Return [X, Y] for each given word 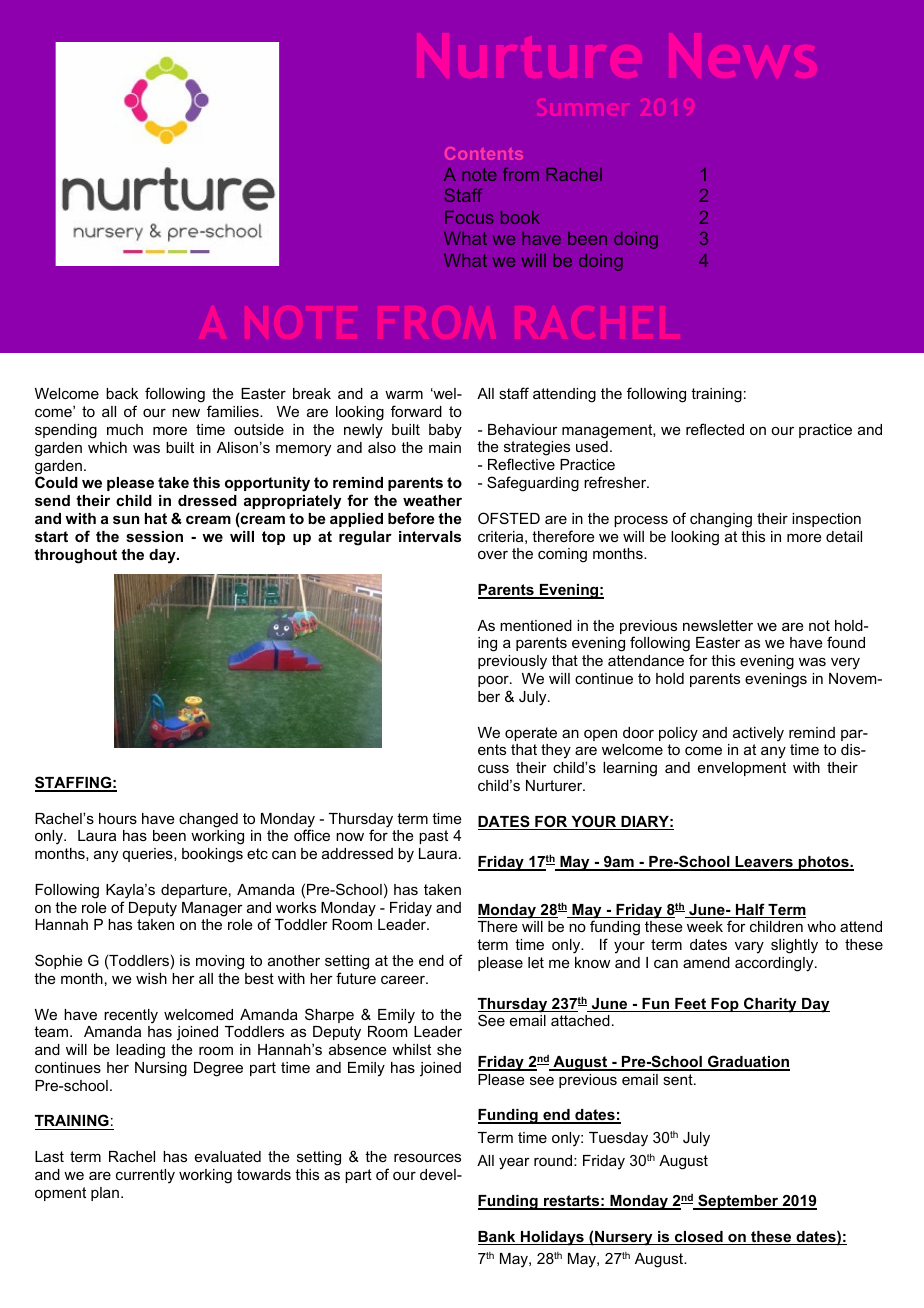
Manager [212, 909]
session [154, 536]
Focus [469, 217]
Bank [498, 1238]
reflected [715, 429]
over [493, 554]
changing [721, 520]
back [122, 393]
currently [145, 1176]
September [738, 1202]
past [433, 837]
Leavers [764, 863]
